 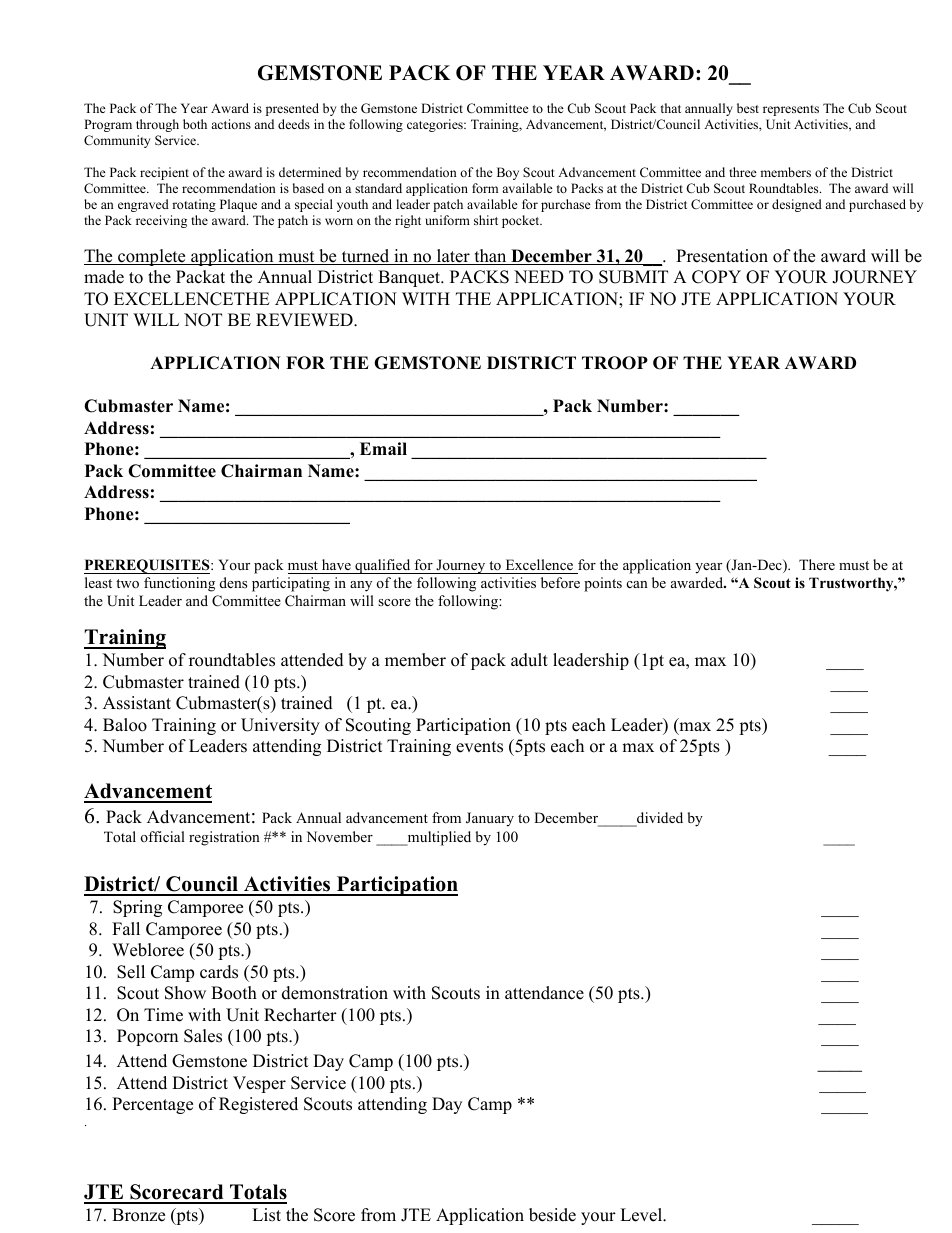 What do you see at coordinates (383, 448) in the screenshot?
I see `Email` at bounding box center [383, 448].
